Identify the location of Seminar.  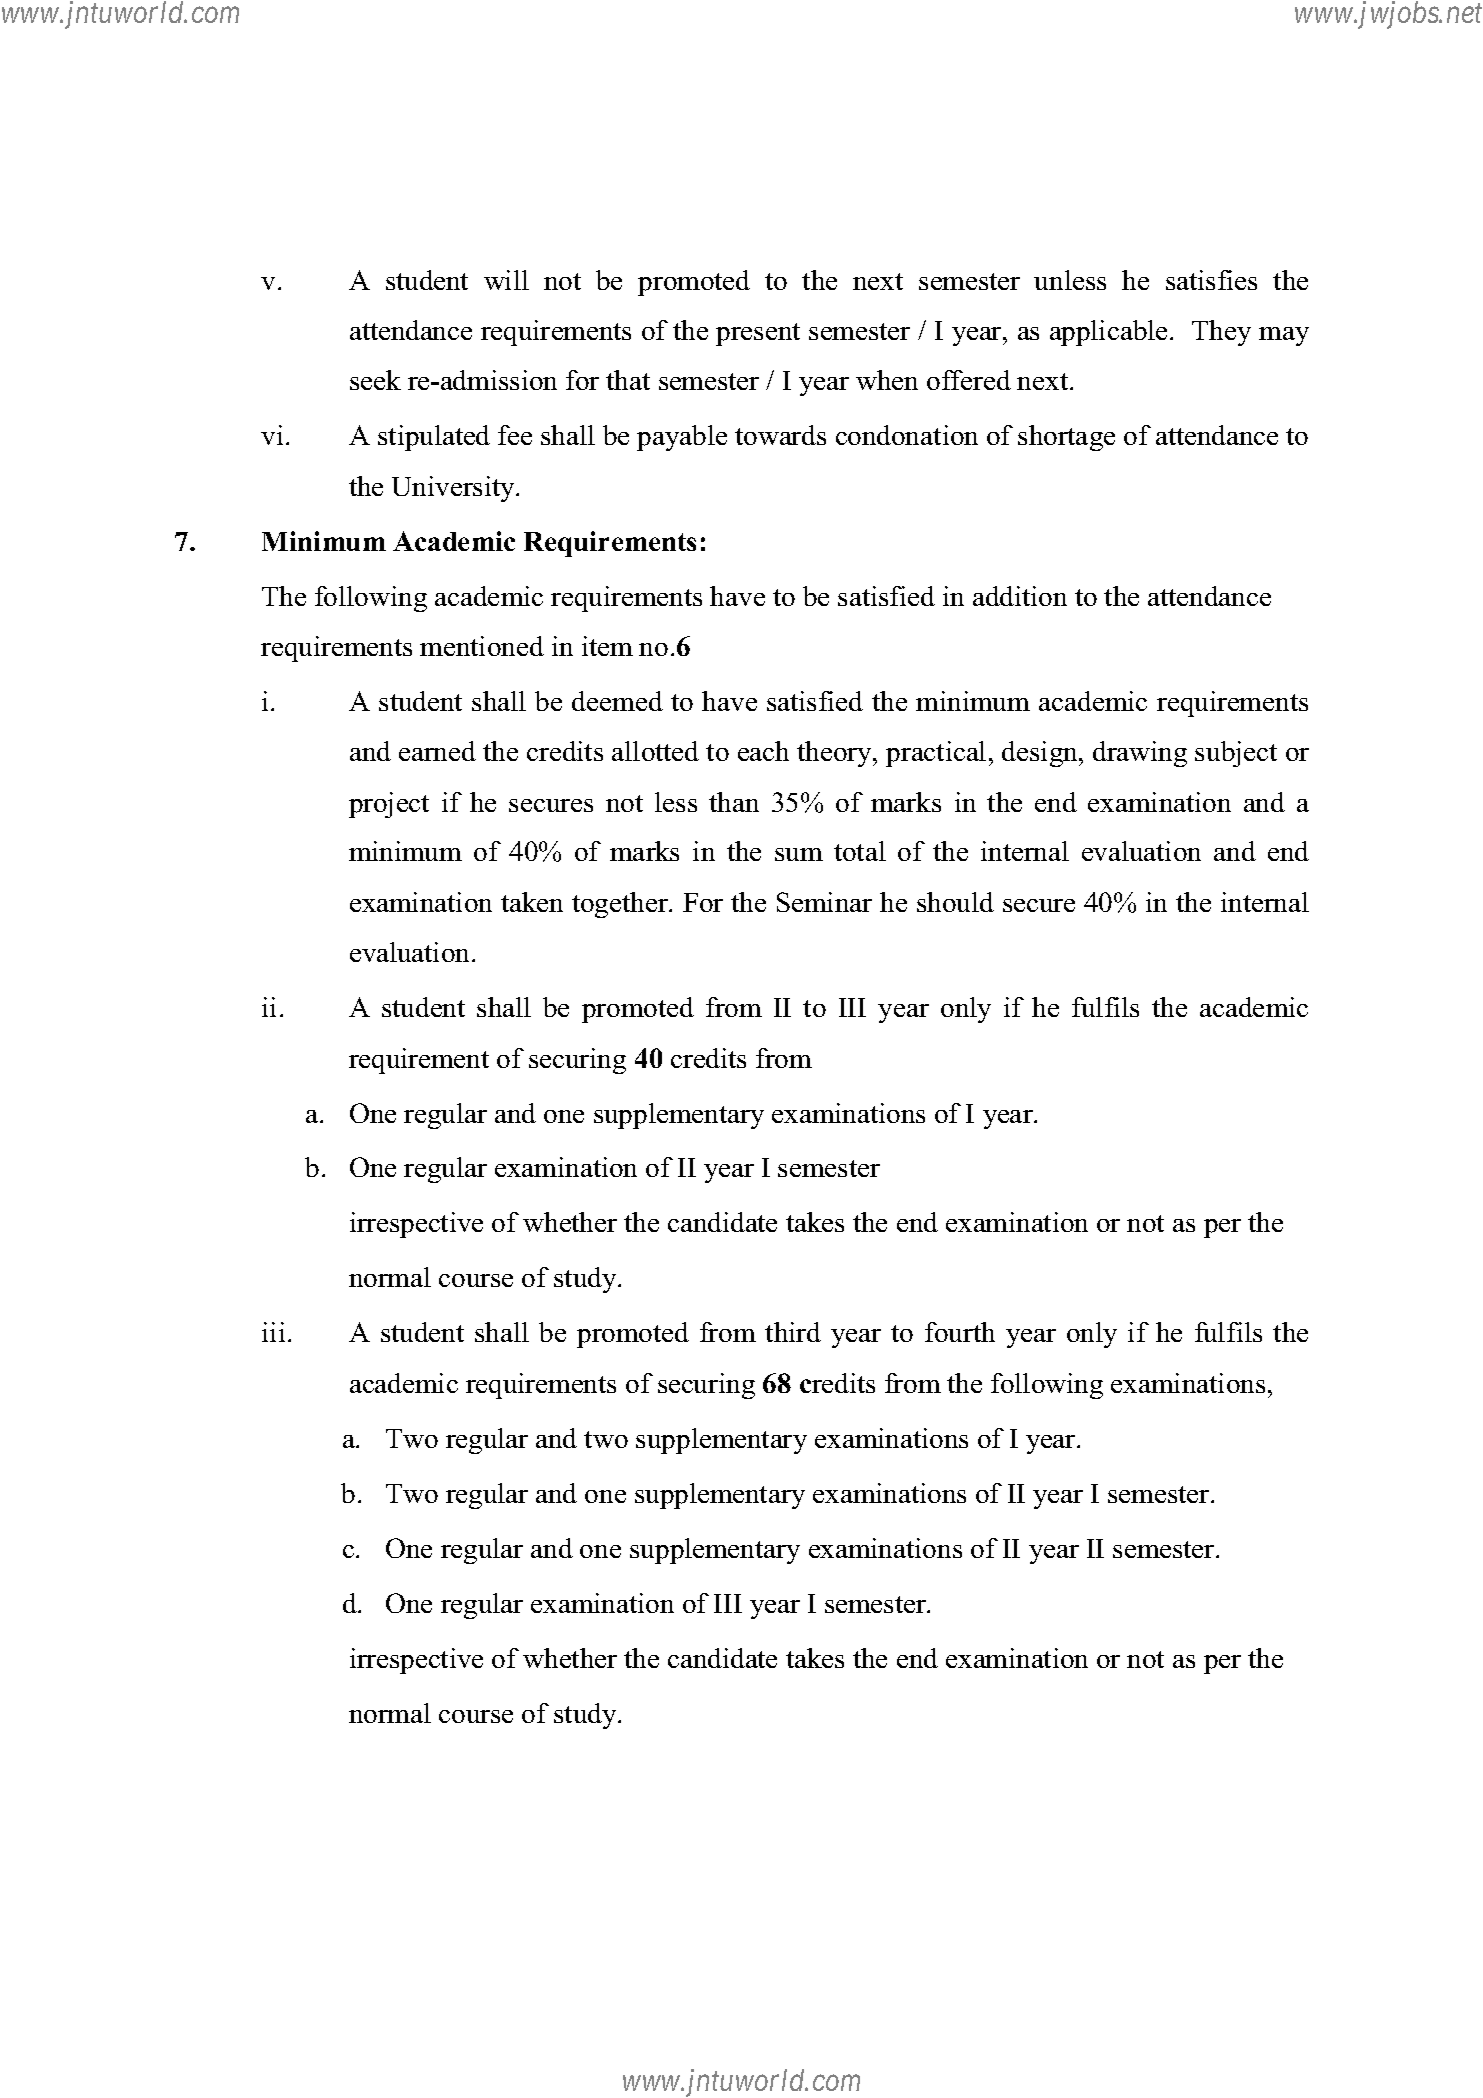
(824, 902).
